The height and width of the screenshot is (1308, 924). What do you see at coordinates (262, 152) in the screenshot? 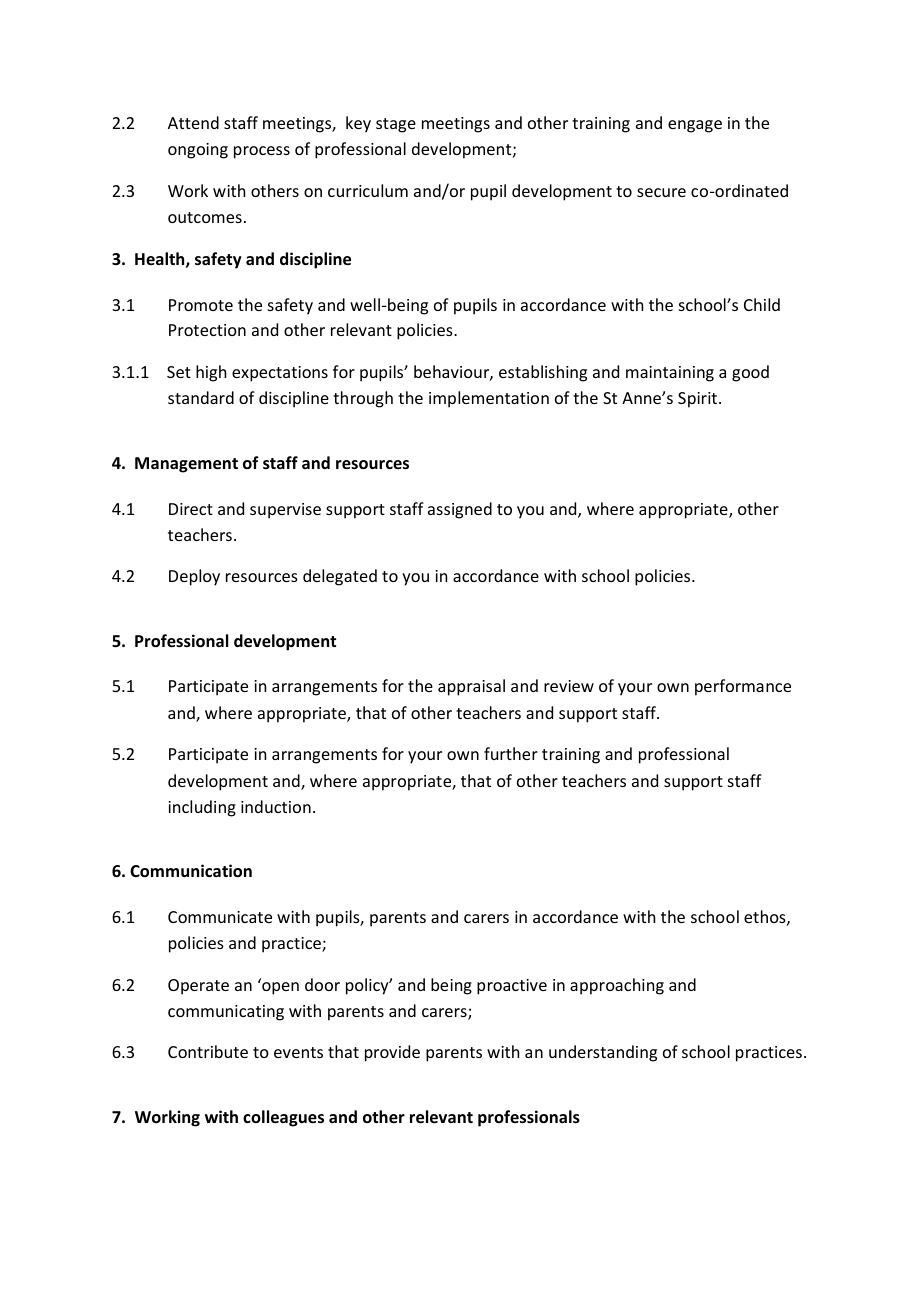
I see `process` at bounding box center [262, 152].
